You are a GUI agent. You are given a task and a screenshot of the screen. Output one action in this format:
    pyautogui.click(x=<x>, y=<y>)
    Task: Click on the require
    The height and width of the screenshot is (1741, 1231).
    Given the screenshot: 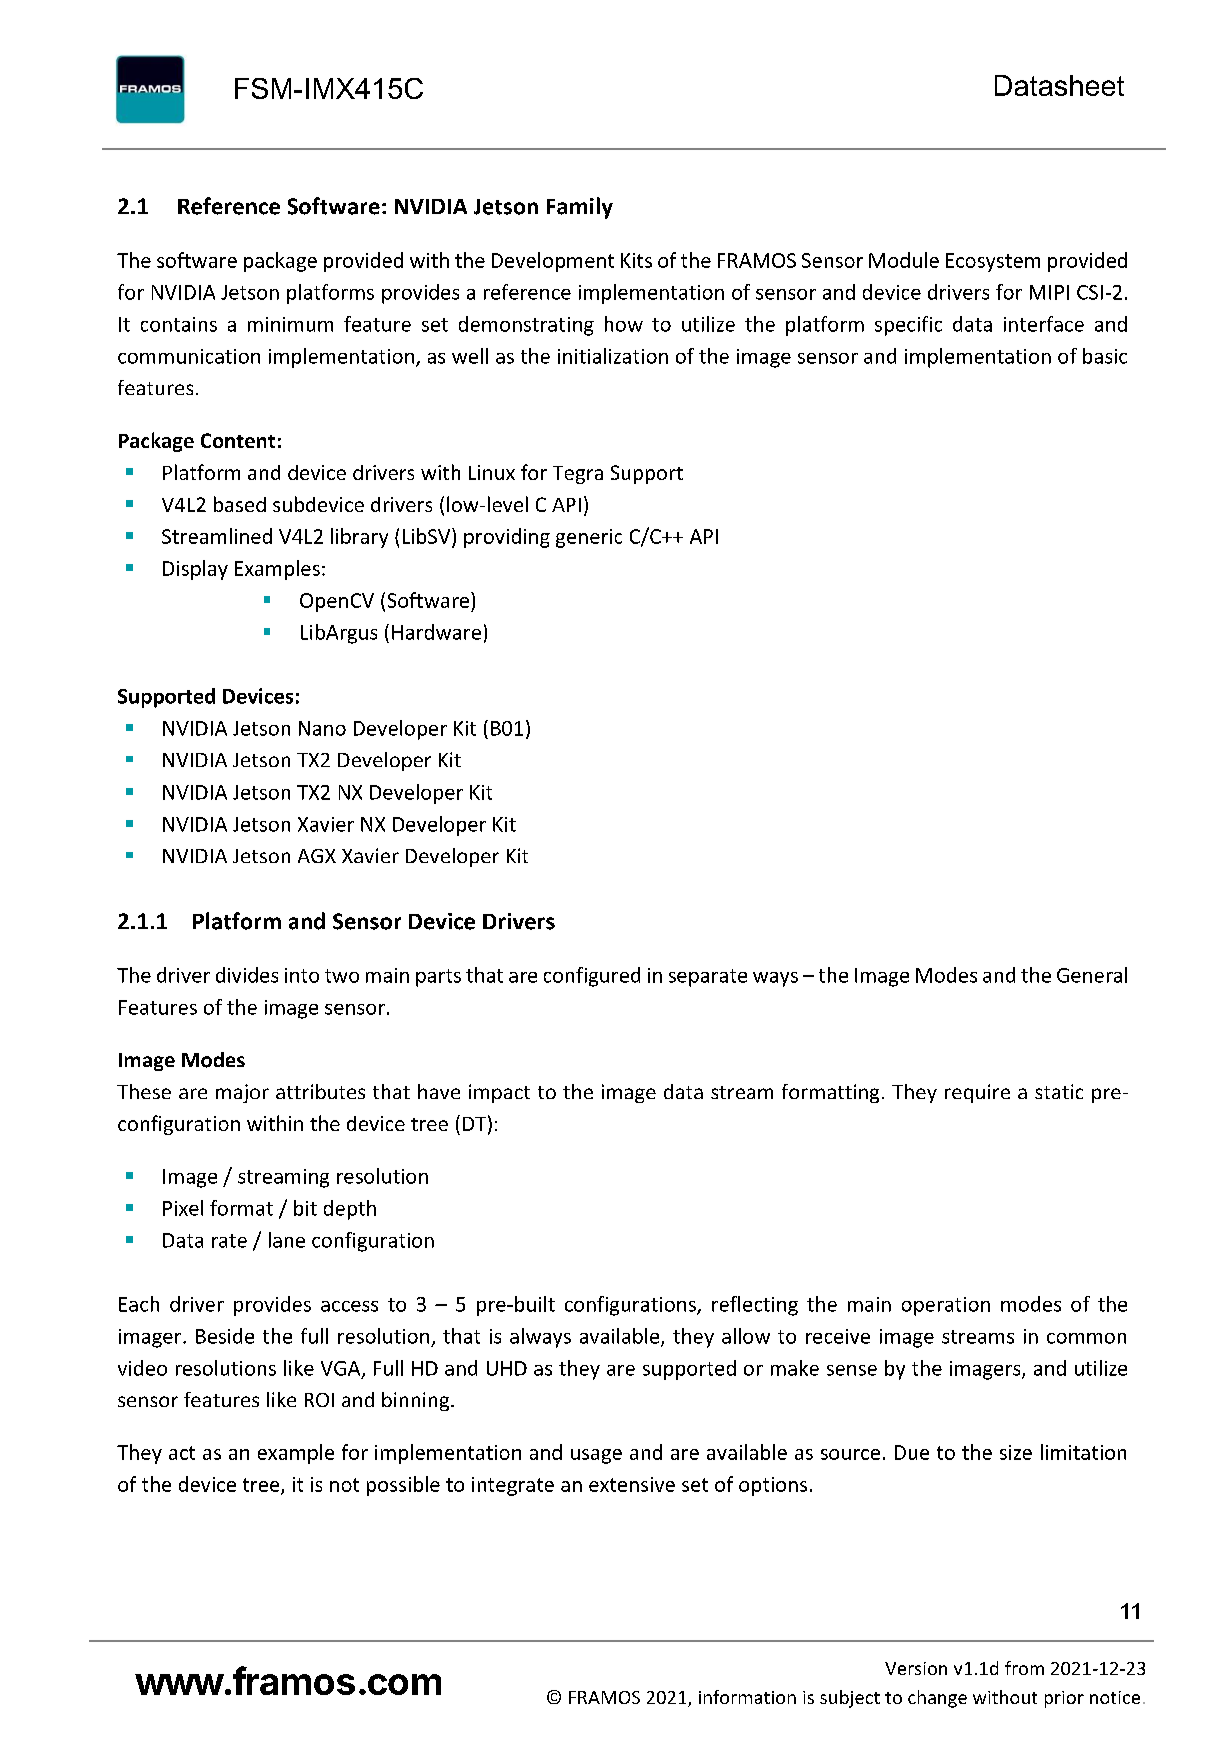 What is the action you would take?
    pyautogui.click(x=977, y=1093)
